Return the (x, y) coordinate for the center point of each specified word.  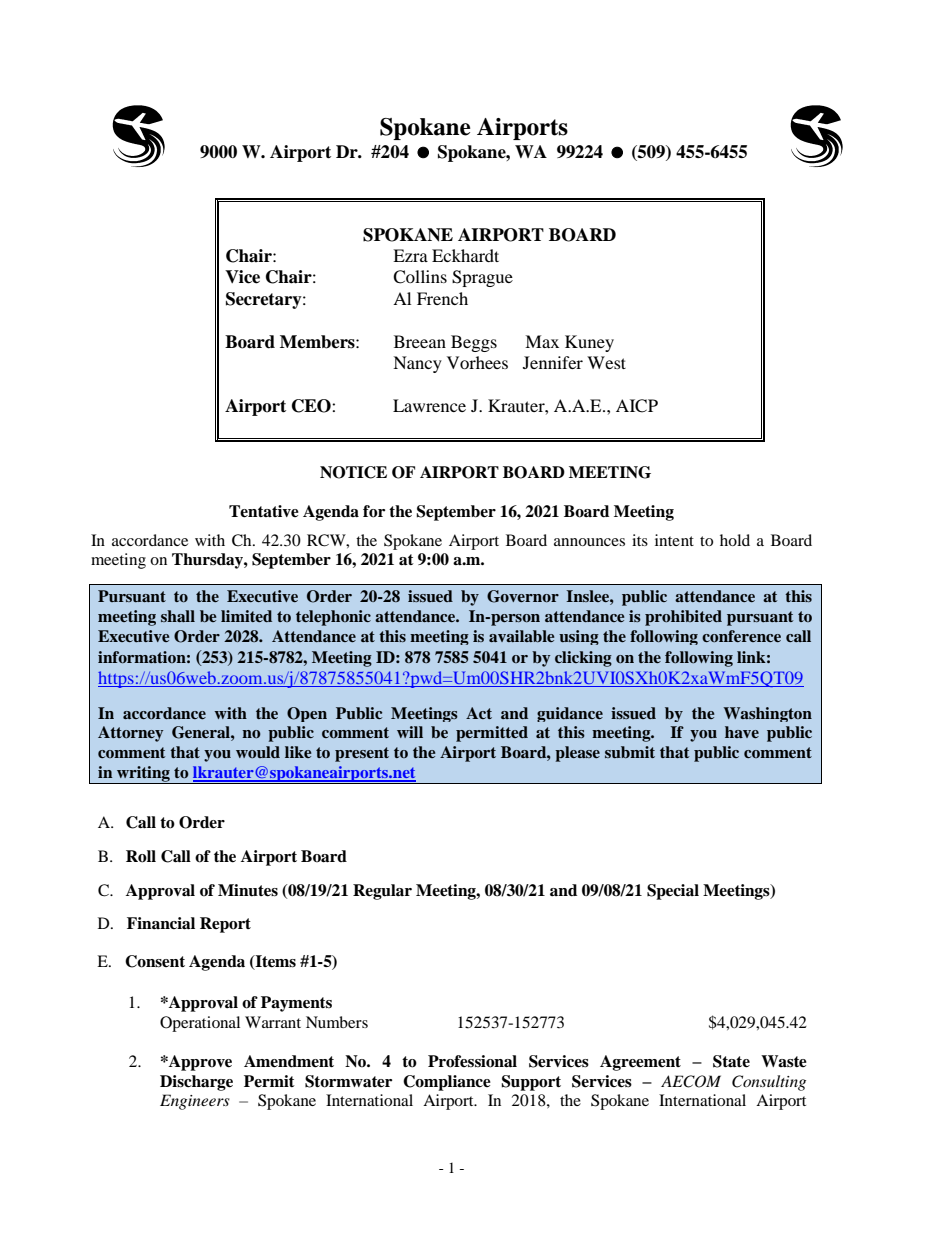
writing (143, 775)
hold (735, 540)
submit (630, 752)
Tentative (264, 511)
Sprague (482, 278)
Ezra (410, 255)
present (362, 754)
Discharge (196, 1083)
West (606, 362)
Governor (523, 596)
